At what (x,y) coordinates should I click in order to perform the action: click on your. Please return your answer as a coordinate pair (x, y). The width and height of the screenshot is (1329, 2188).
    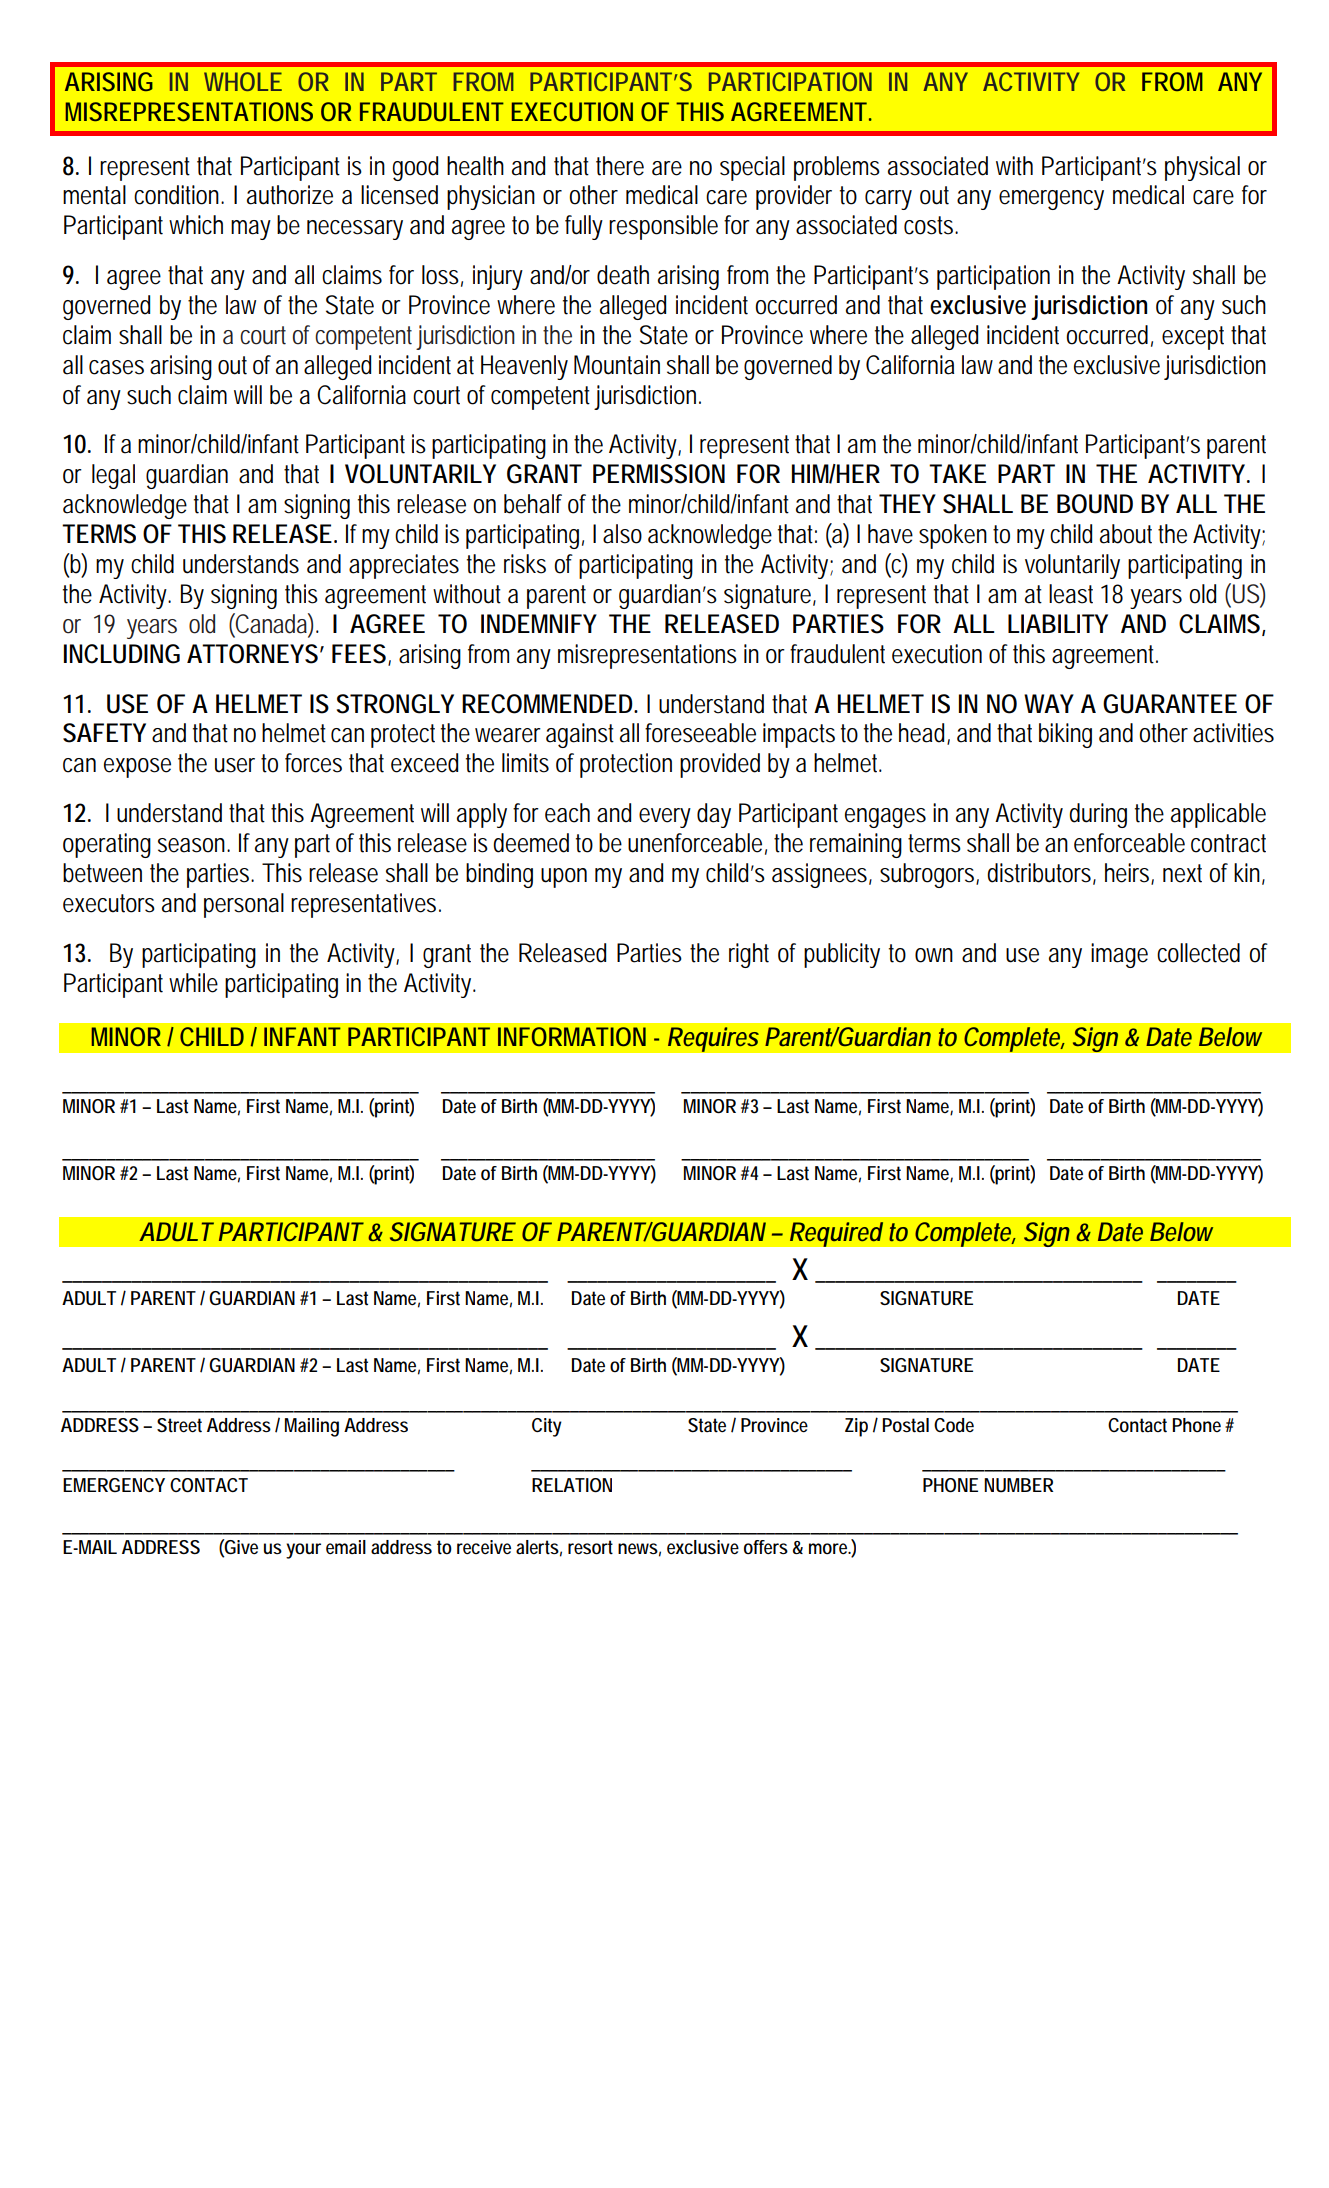
    Looking at the image, I should click on (303, 1551).
